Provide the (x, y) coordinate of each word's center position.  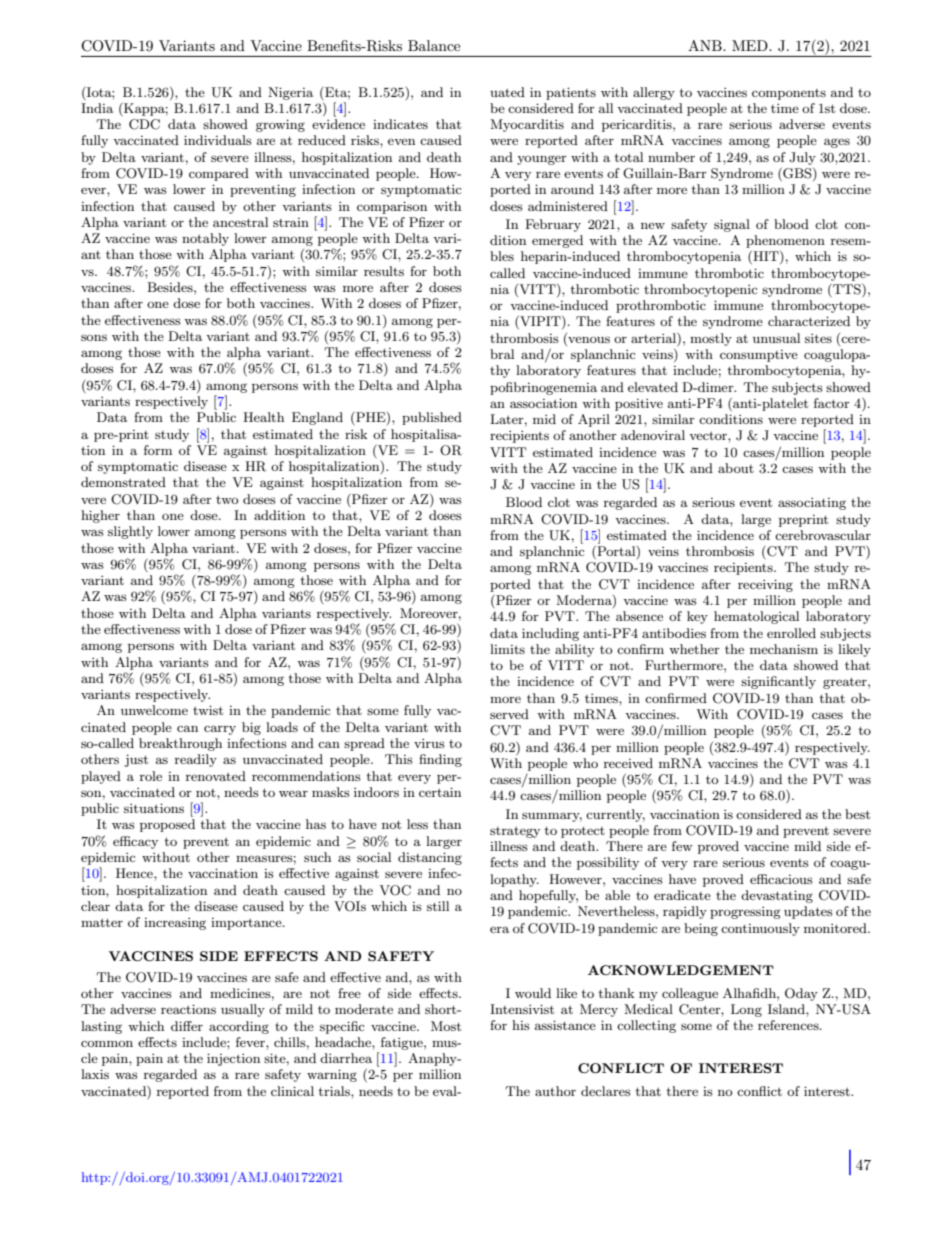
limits (507, 649)
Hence (135, 873)
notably (205, 239)
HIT (766, 257)
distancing (430, 858)
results (384, 271)
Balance (434, 45)
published (432, 418)
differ (187, 1026)
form (158, 450)
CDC (144, 124)
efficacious (781, 879)
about (736, 468)
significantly (778, 682)
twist (208, 710)
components (789, 94)
